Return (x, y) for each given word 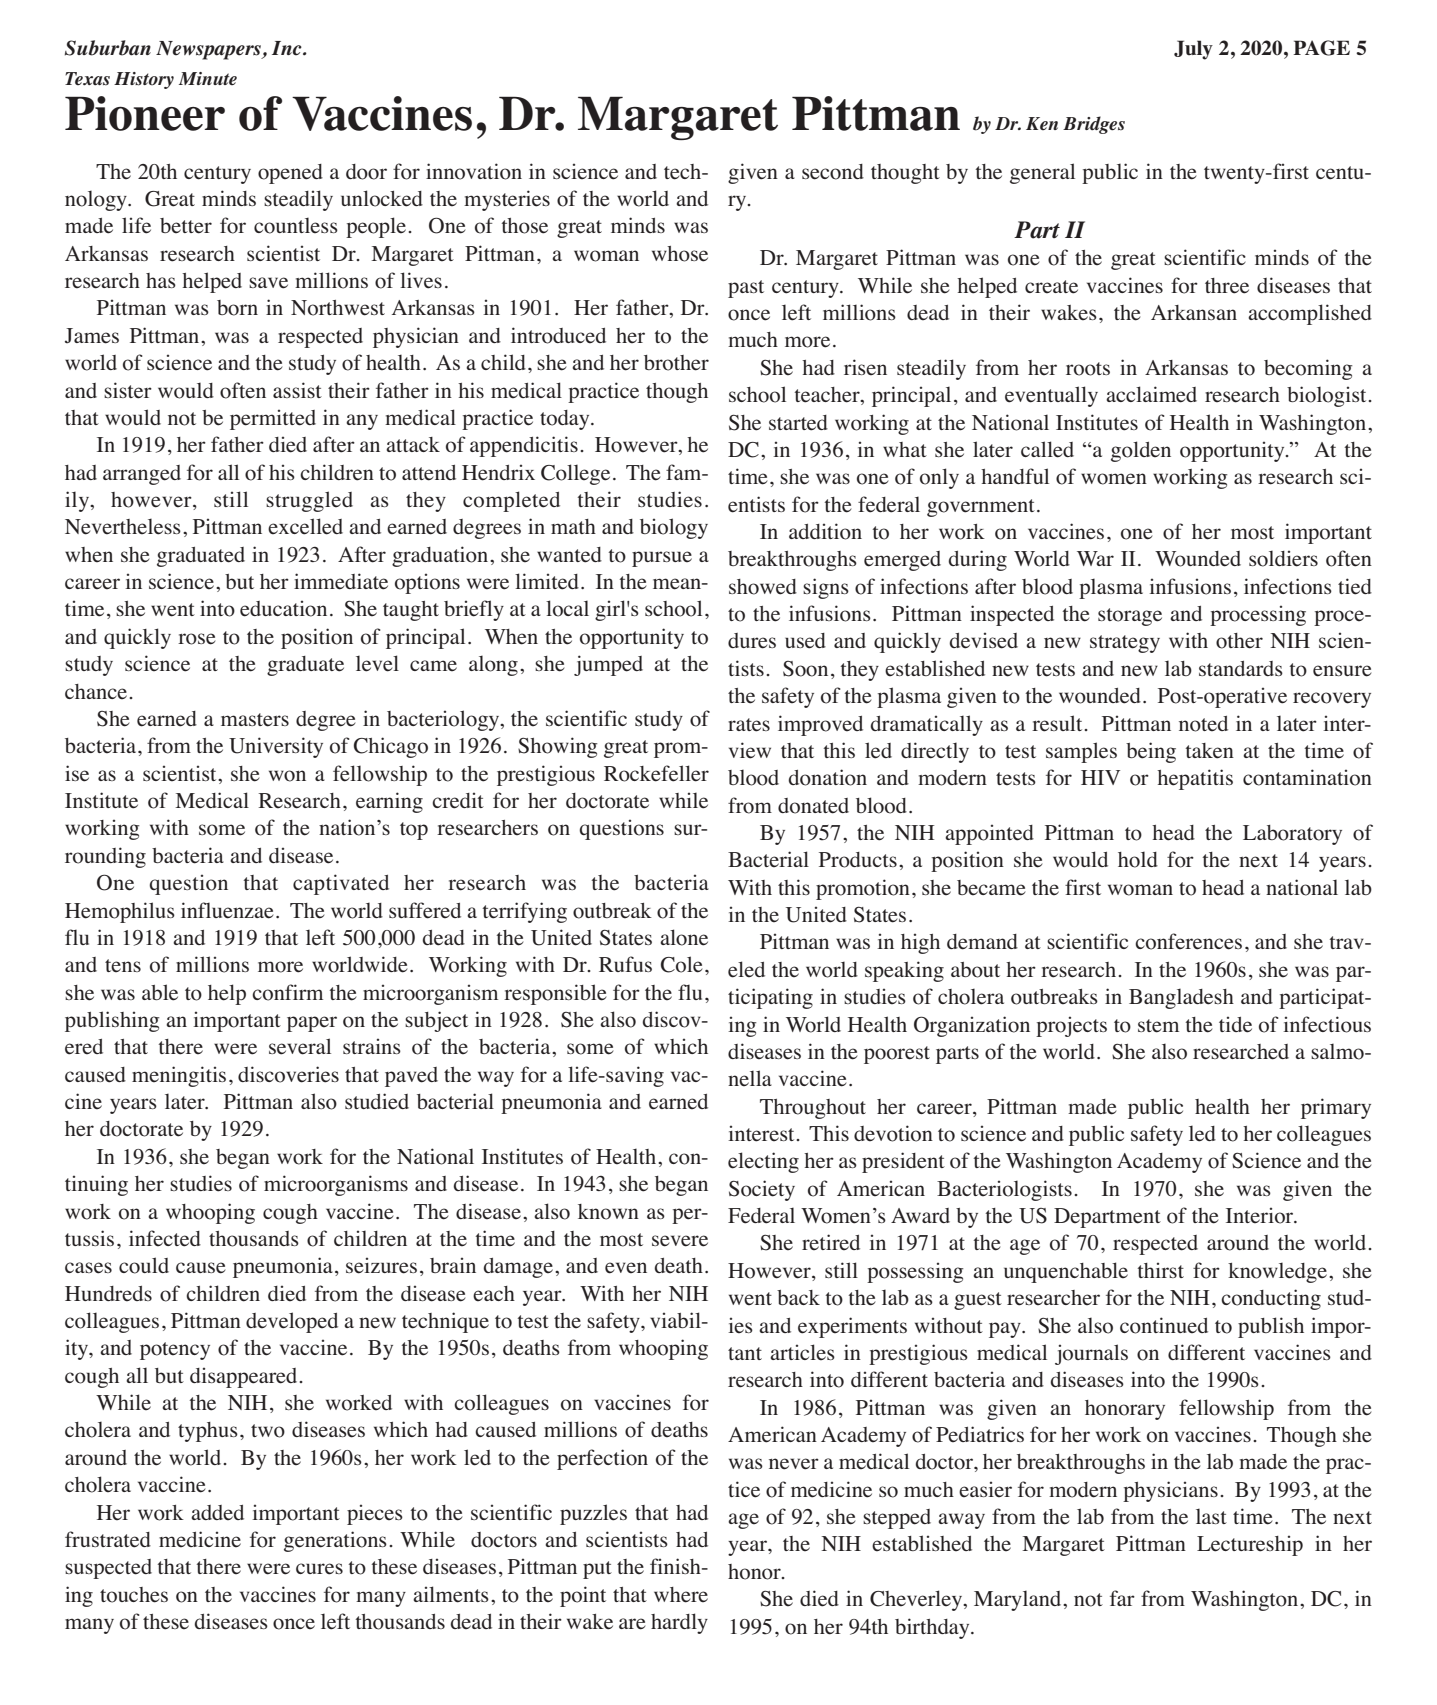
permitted (273, 419)
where (681, 1595)
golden (1141, 451)
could (144, 1265)
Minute (208, 78)
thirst (1160, 1270)
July (1193, 50)
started (798, 423)
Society (762, 1190)
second (833, 172)
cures (319, 1569)
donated (813, 806)
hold (1138, 859)
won (287, 776)
